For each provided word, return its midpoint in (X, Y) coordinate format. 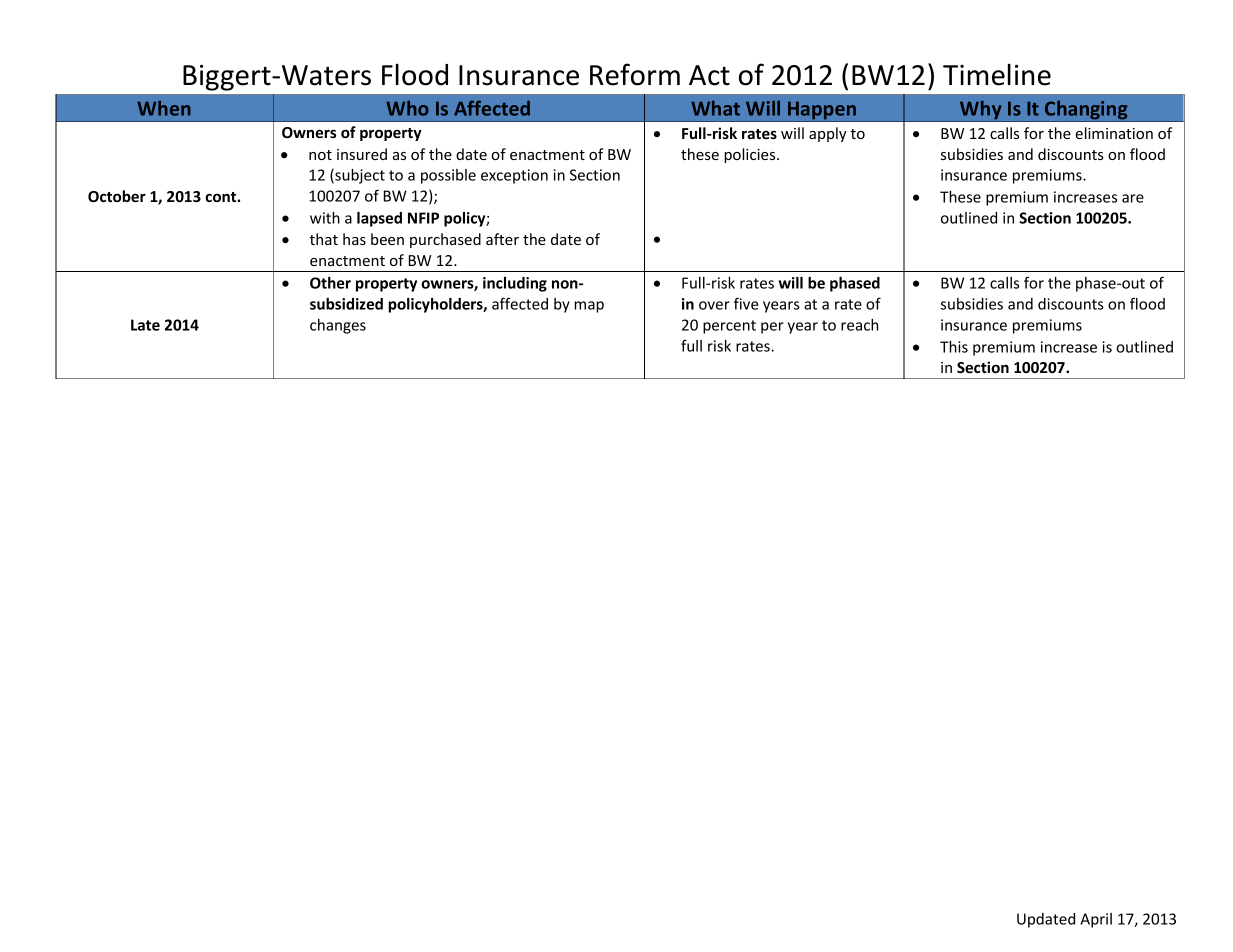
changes (338, 326)
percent (729, 327)
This (954, 347)
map (589, 307)
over (714, 305)
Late (145, 325)
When (164, 108)
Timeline (997, 75)
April (1096, 920)
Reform (635, 74)
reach (859, 325)
